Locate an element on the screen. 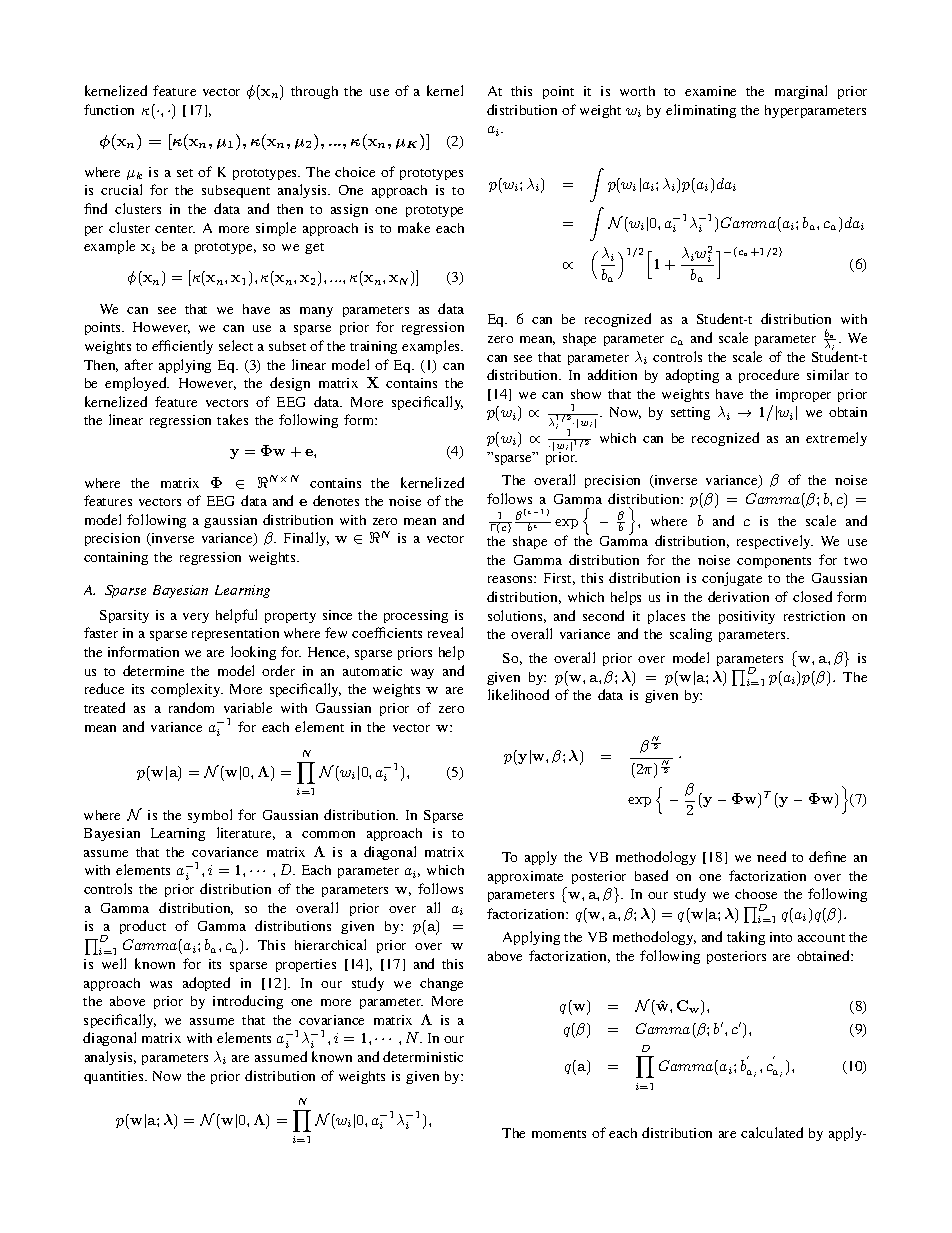  calculated is located at coordinates (772, 1132).
